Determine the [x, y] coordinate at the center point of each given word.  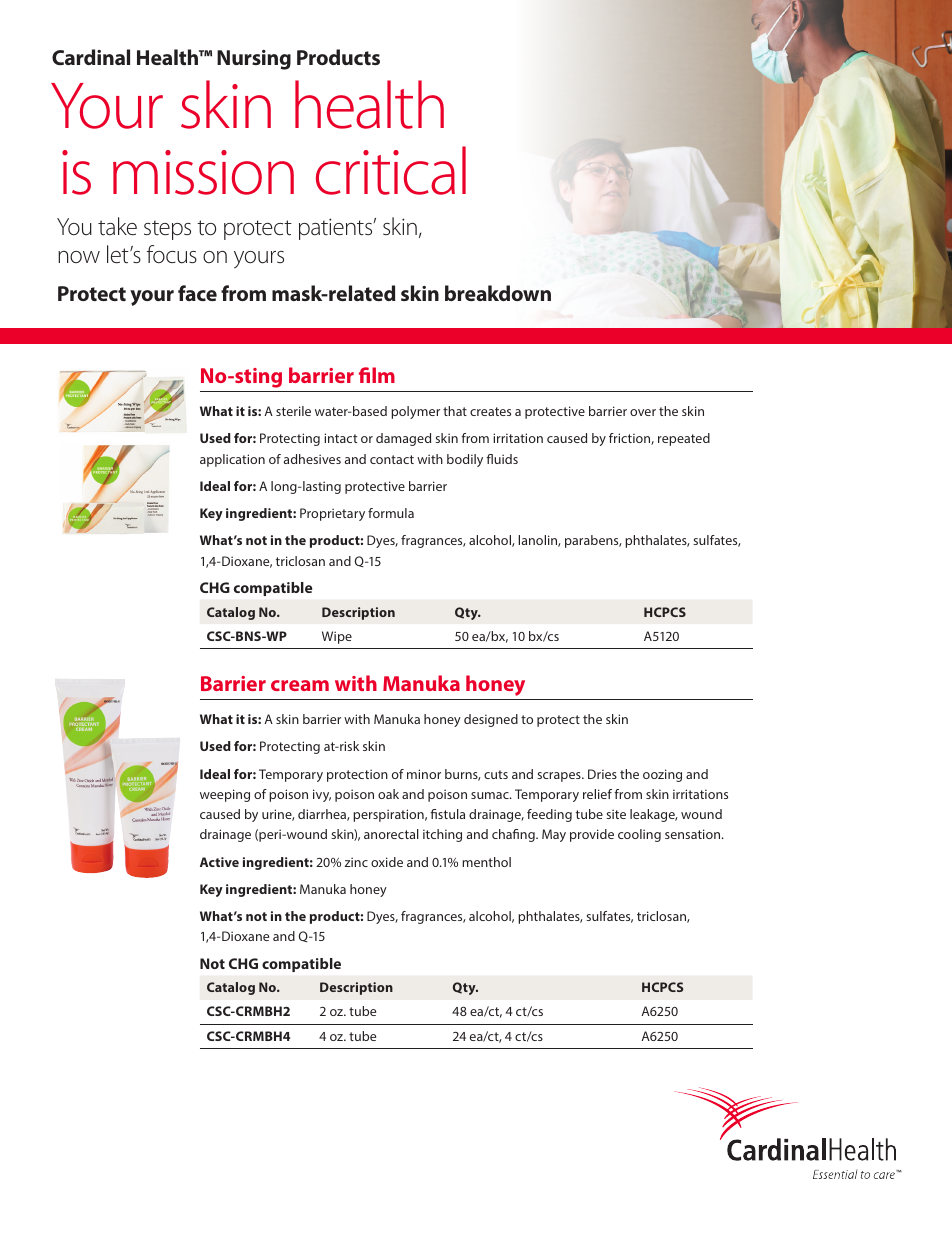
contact [392, 459]
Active [219, 862]
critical [391, 170]
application [232, 460]
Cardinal [91, 57]
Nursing [254, 60]
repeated [684, 439]
